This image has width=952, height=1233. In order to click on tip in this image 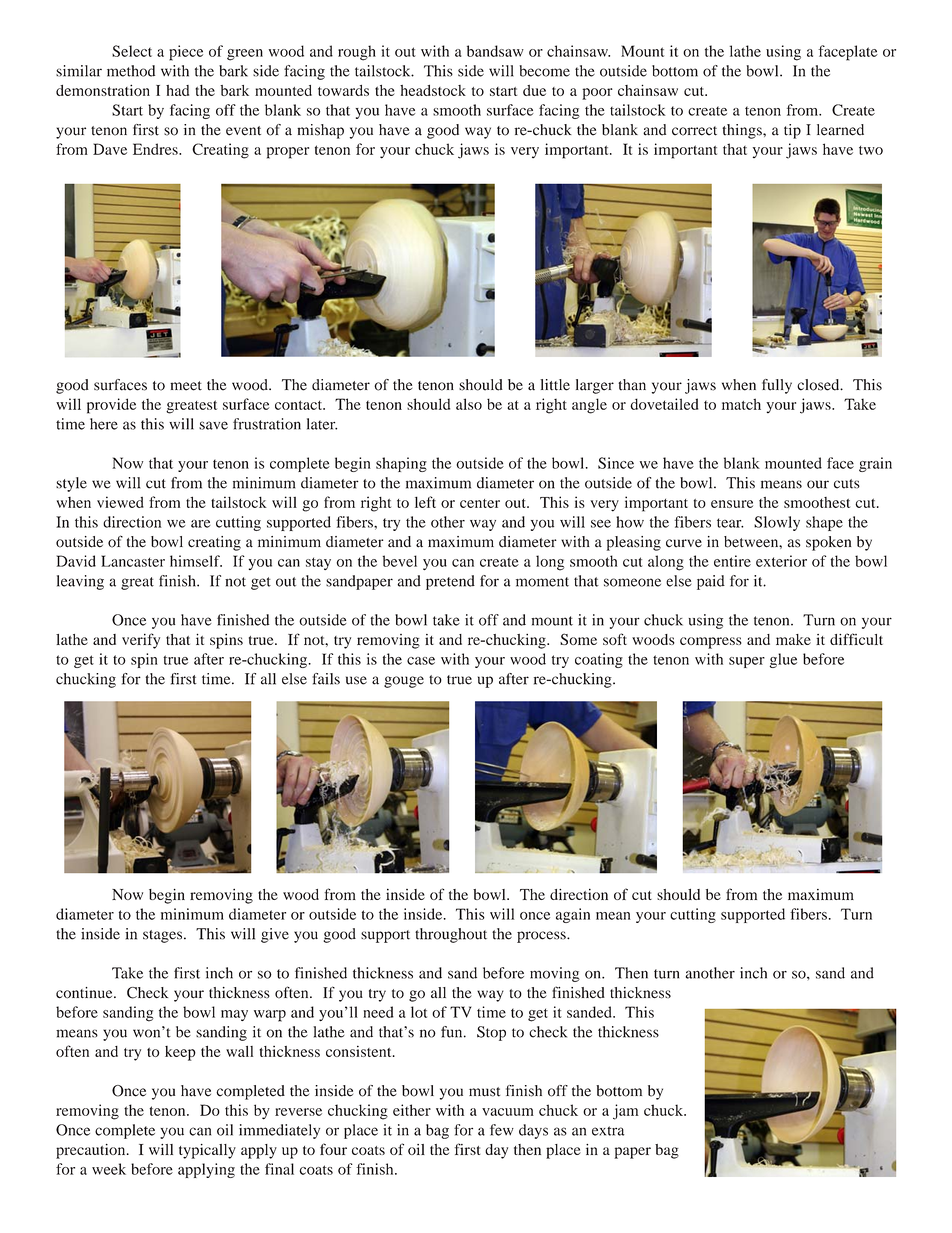, I will do `click(792, 131)`.
